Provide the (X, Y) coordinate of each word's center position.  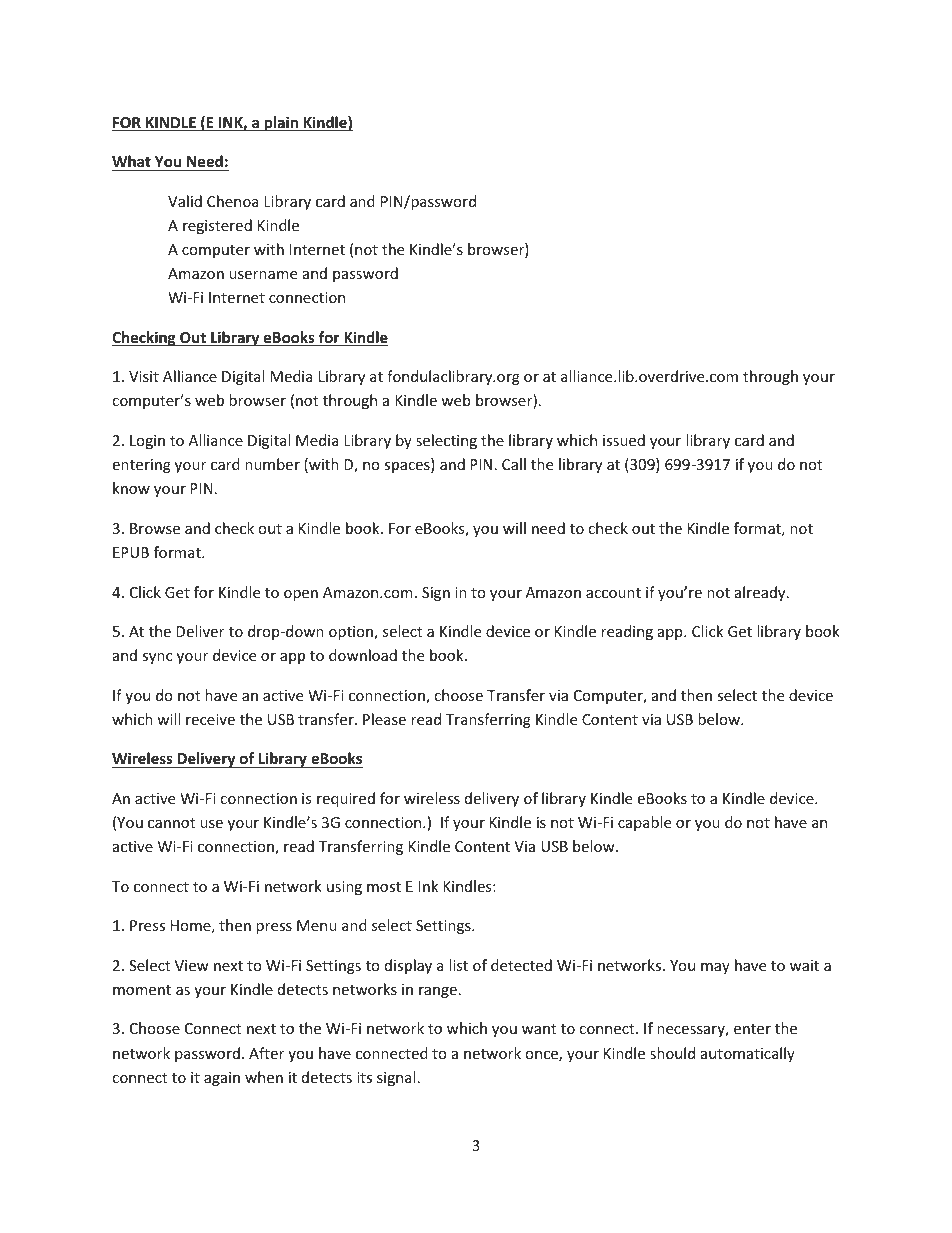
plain (282, 123)
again (222, 1079)
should (672, 1053)
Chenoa (233, 201)
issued (624, 440)
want (539, 1029)
